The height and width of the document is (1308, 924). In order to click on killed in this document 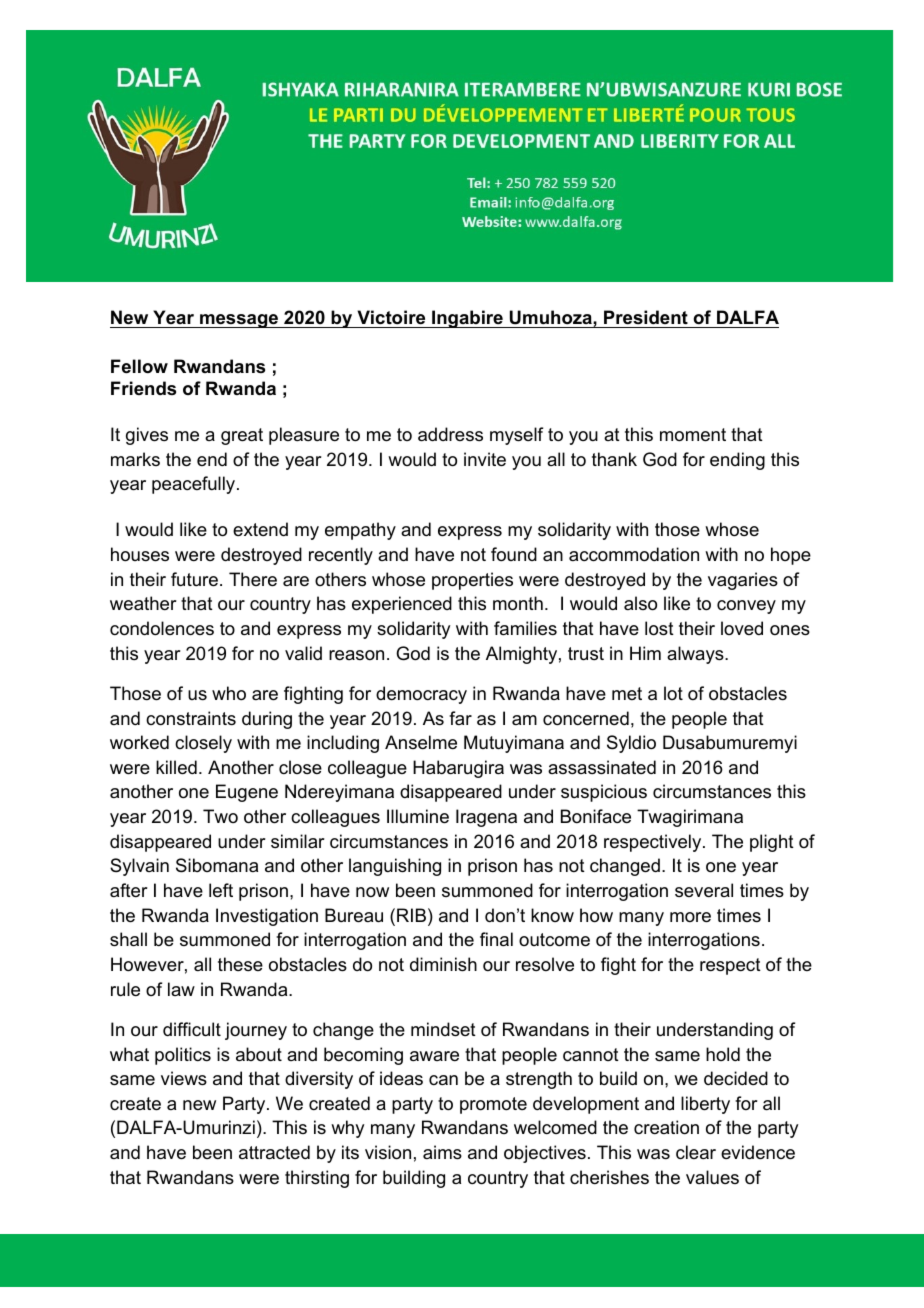, I will do `click(176, 767)`.
